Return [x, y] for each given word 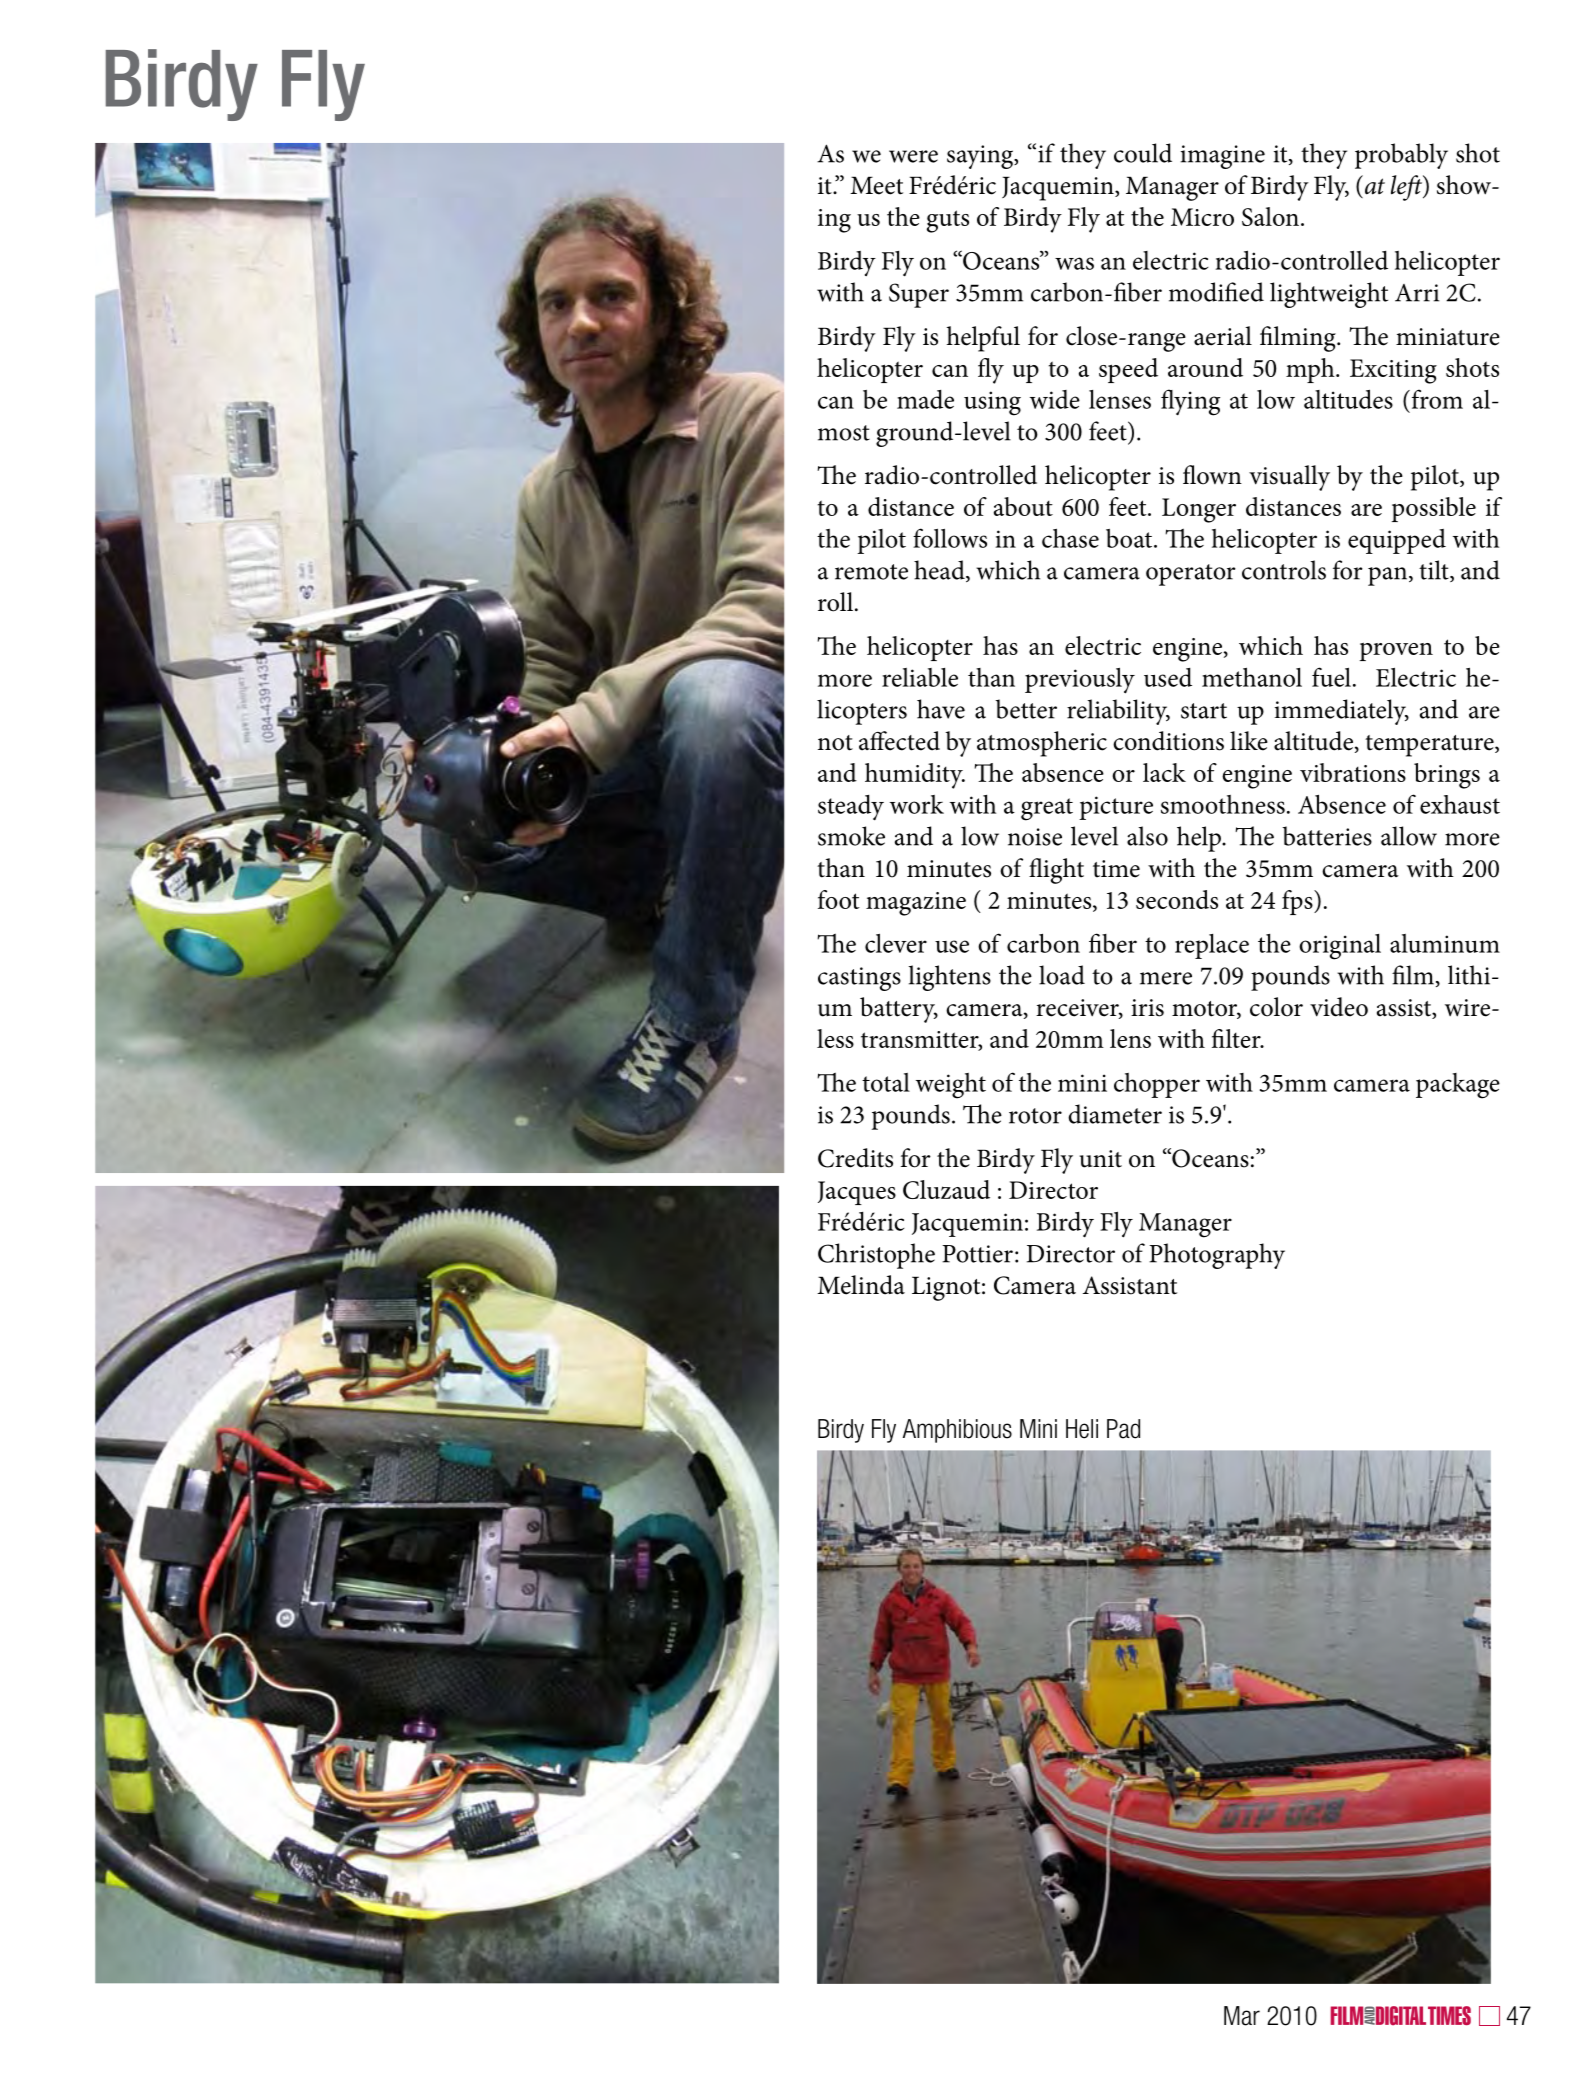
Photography [1217, 1256]
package [1458, 1086]
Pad [1123, 1429]
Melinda [861, 1285]
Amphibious [957, 1431]
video [1339, 1007]
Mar [1242, 2016]
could [1143, 153]
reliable [920, 677]
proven [1396, 651]
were [913, 156]
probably [1401, 156]
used [1168, 677]
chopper [1157, 1085]
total [886, 1082]
